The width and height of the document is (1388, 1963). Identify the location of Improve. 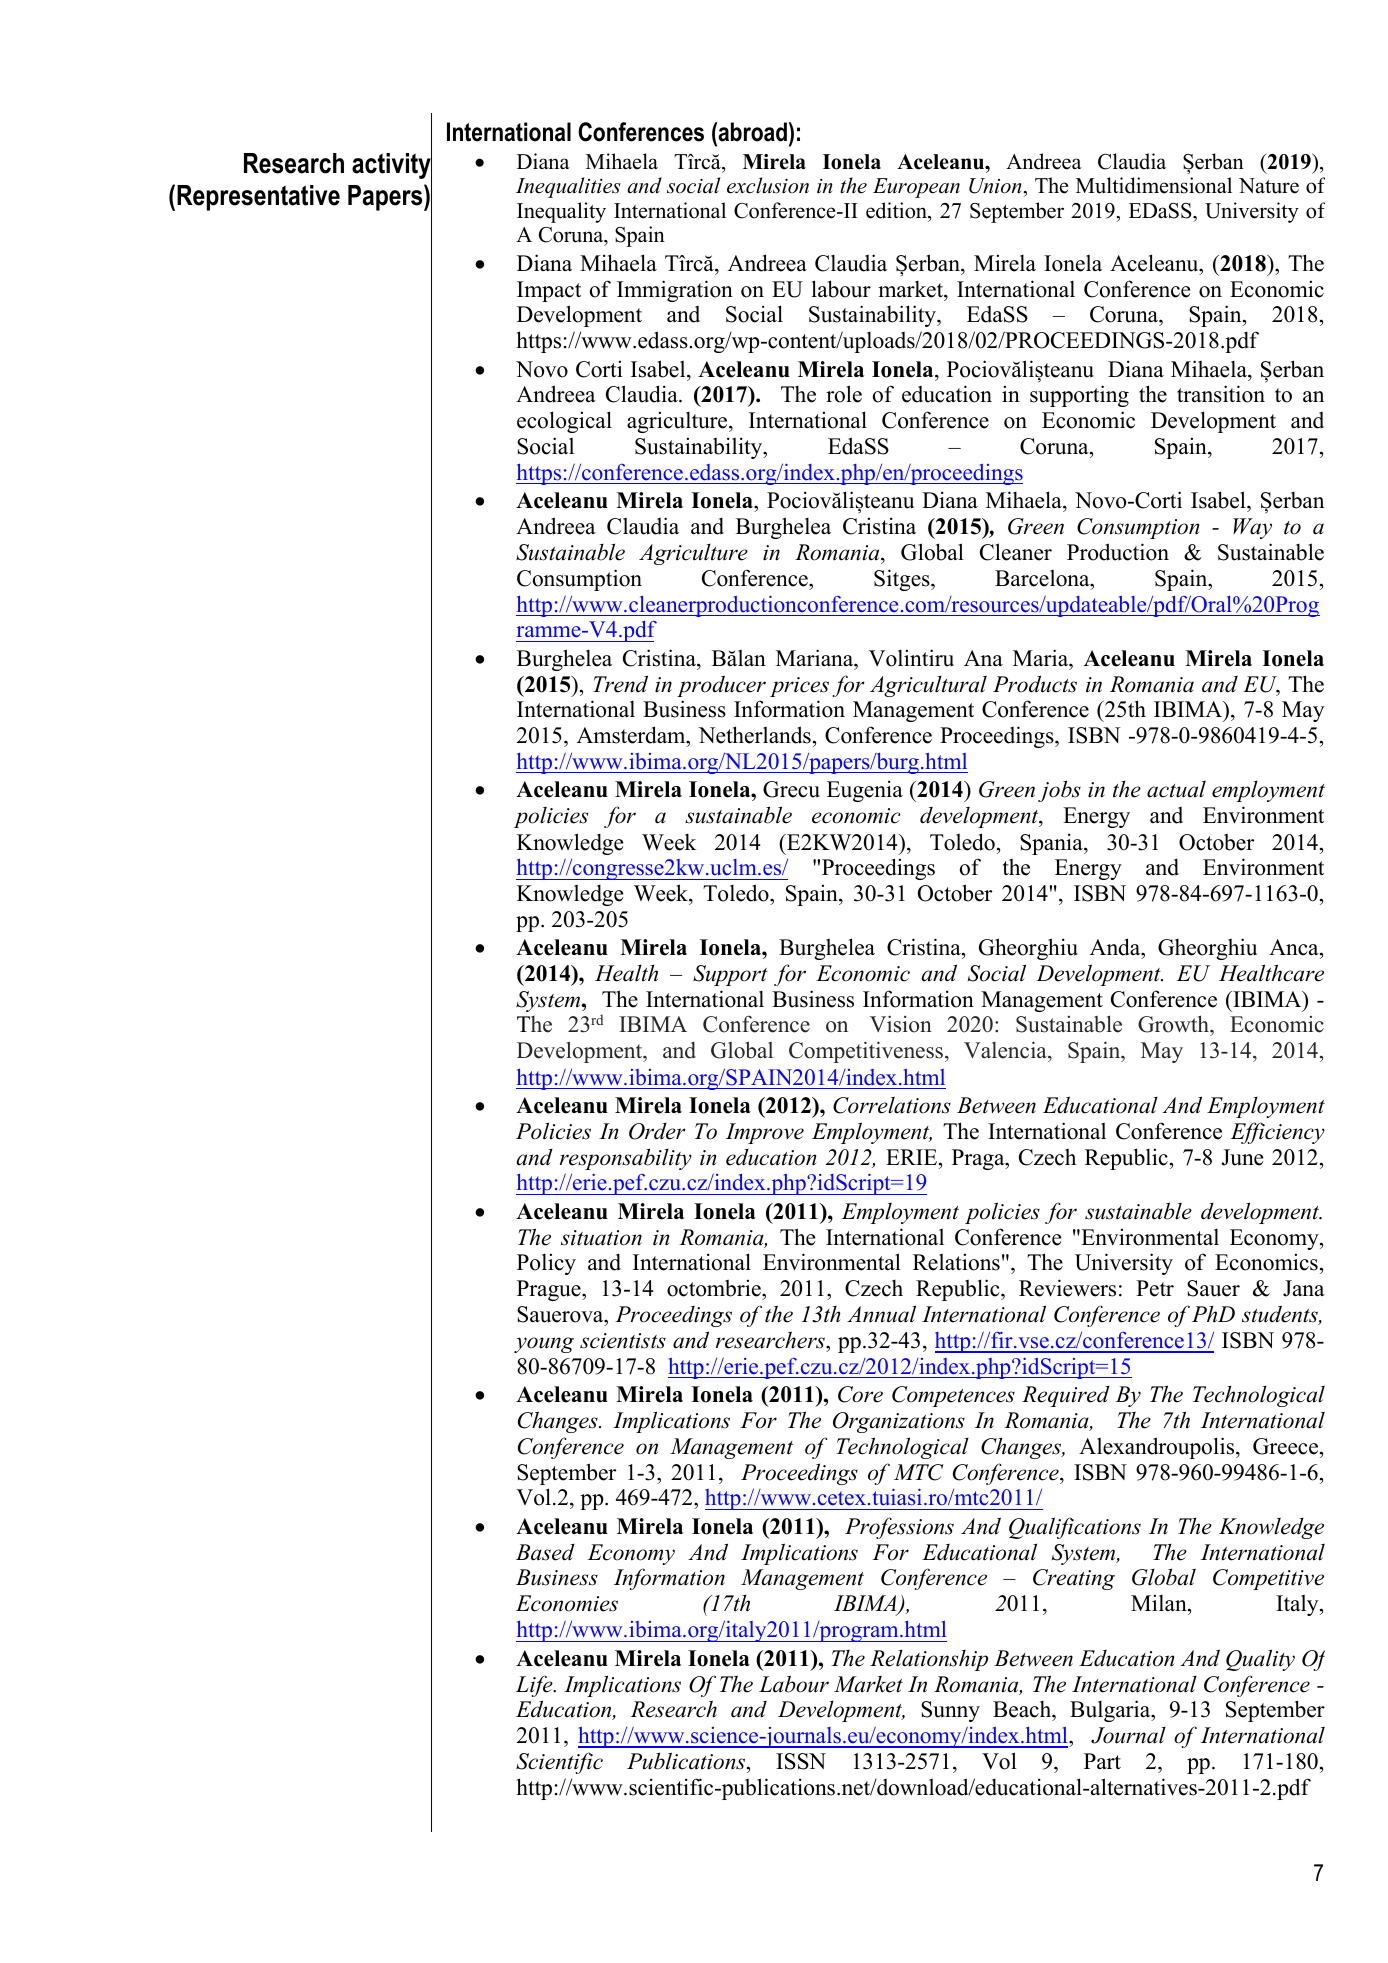
(765, 1133).
